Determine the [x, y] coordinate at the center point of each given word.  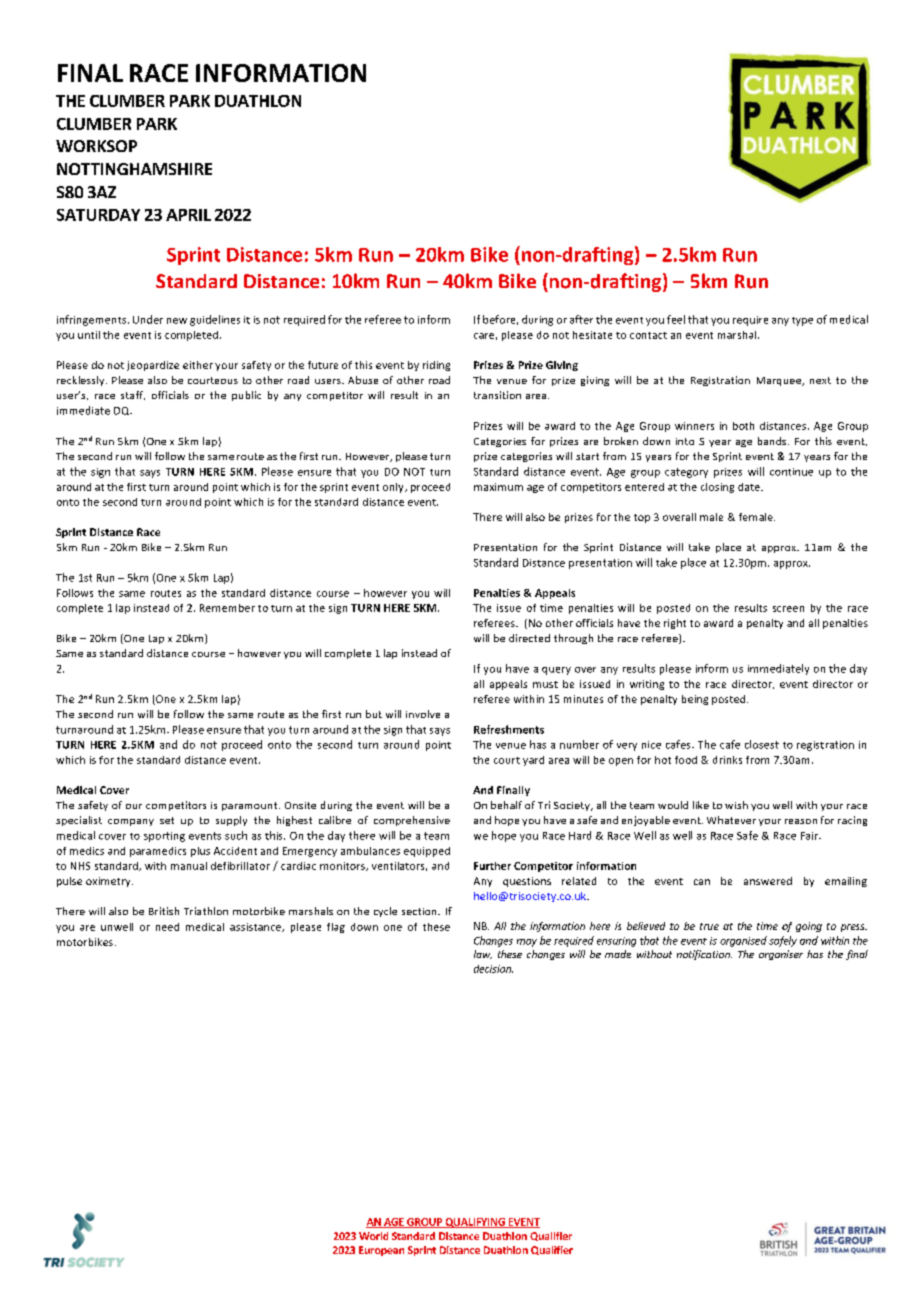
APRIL [188, 215]
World [373, 1236]
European [381, 1251]
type [802, 321]
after [581, 319]
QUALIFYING [475, 1223]
